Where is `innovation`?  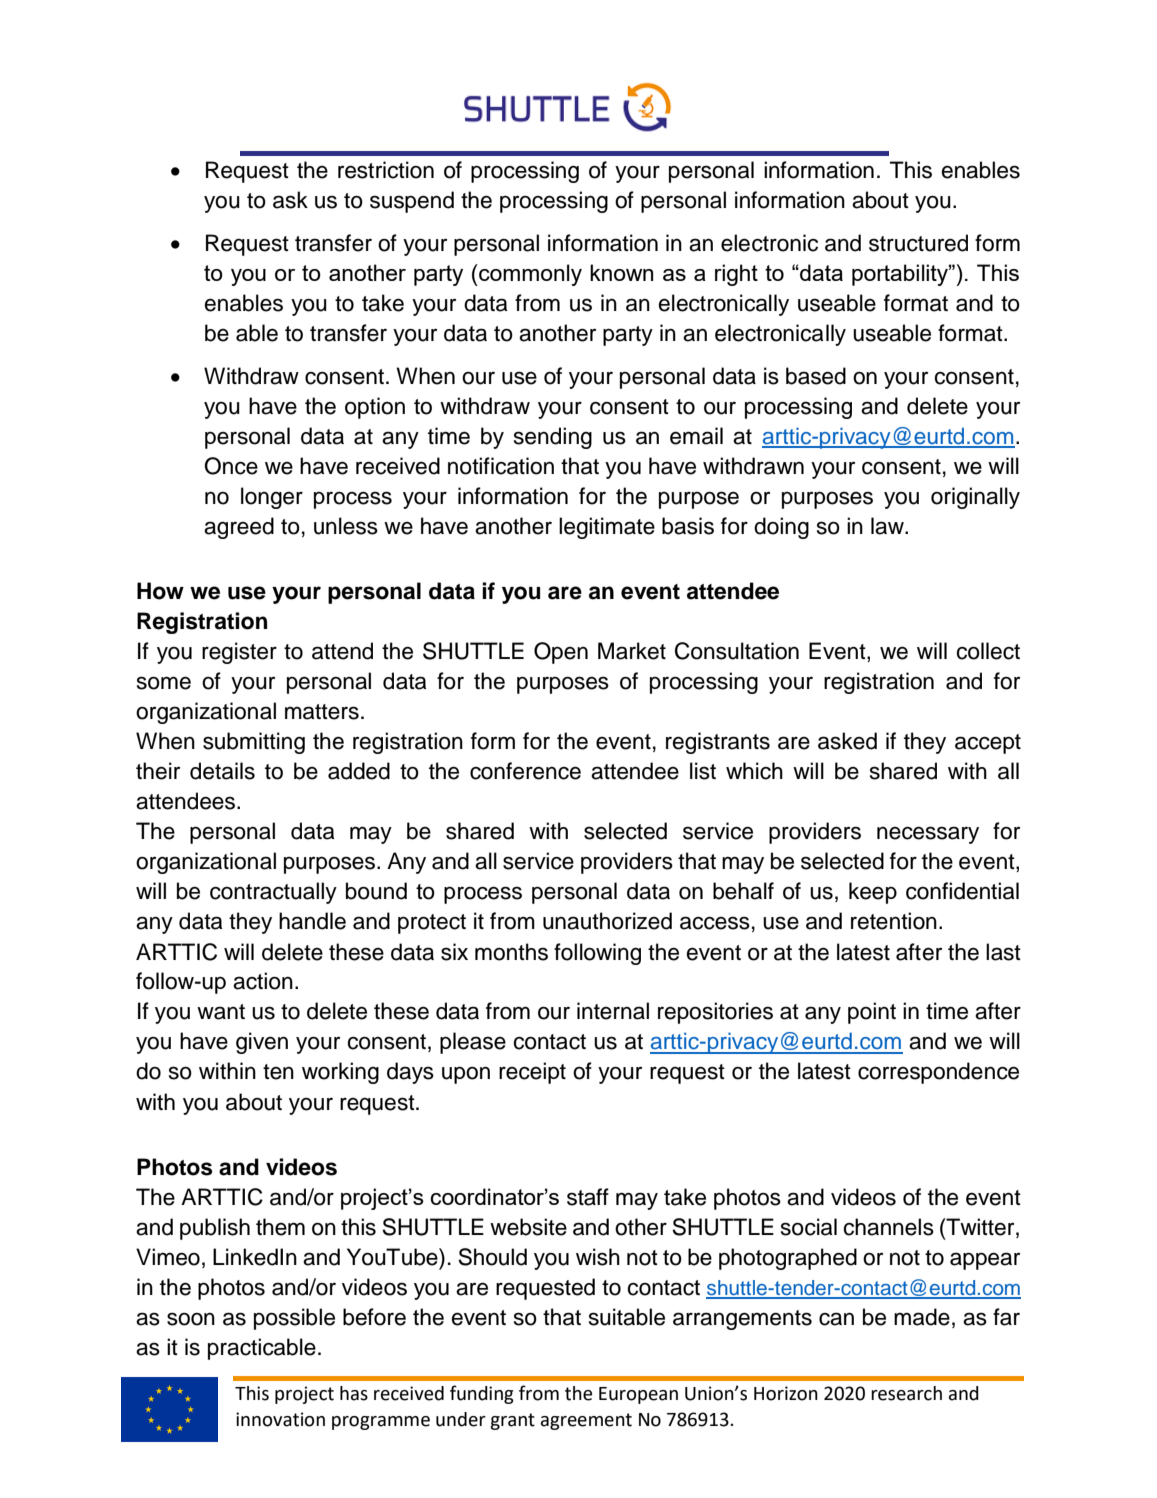 innovation is located at coordinates (280, 1419).
